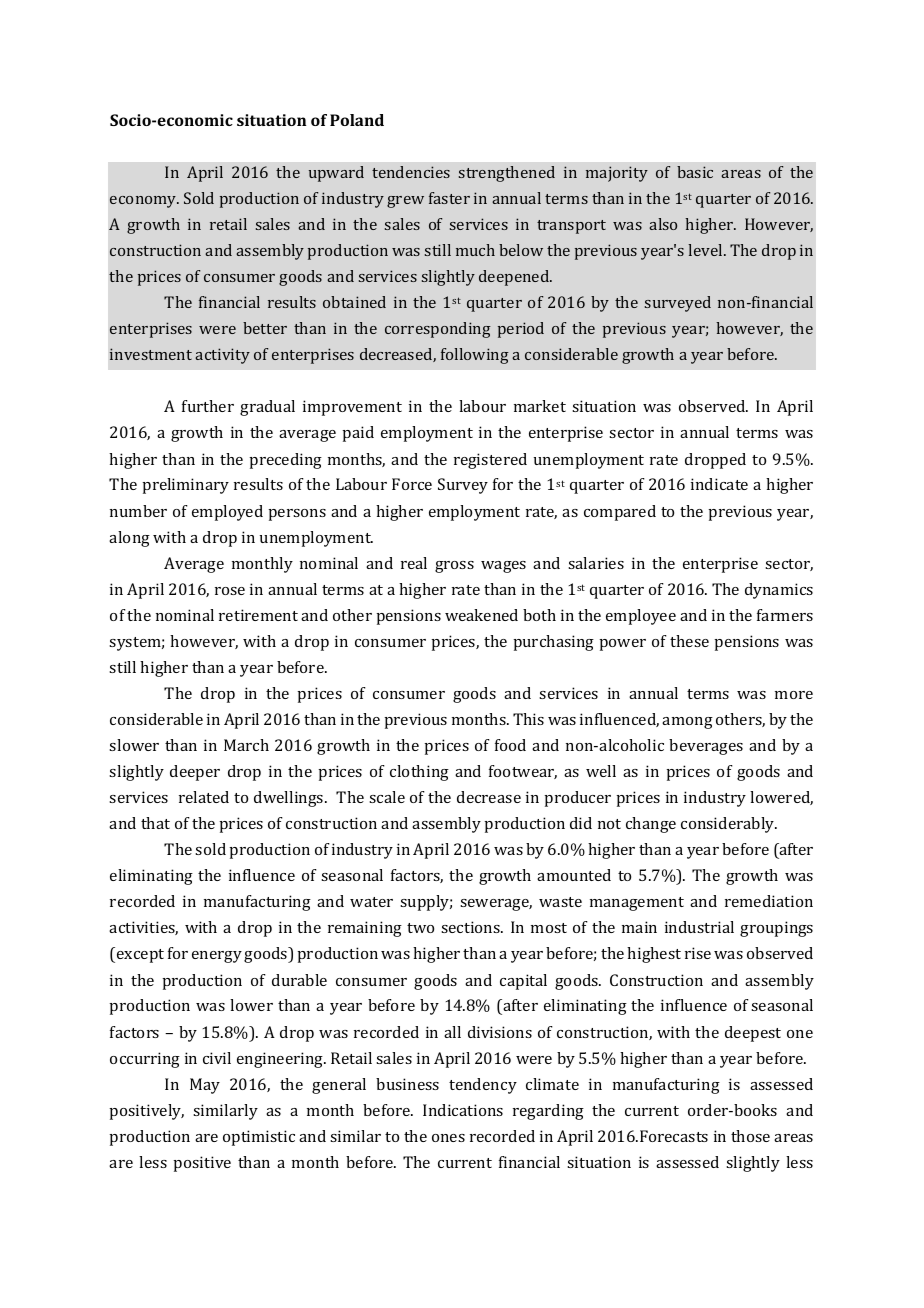  Describe the element at coordinates (144, 202) in the screenshot. I see `economy` at that location.
